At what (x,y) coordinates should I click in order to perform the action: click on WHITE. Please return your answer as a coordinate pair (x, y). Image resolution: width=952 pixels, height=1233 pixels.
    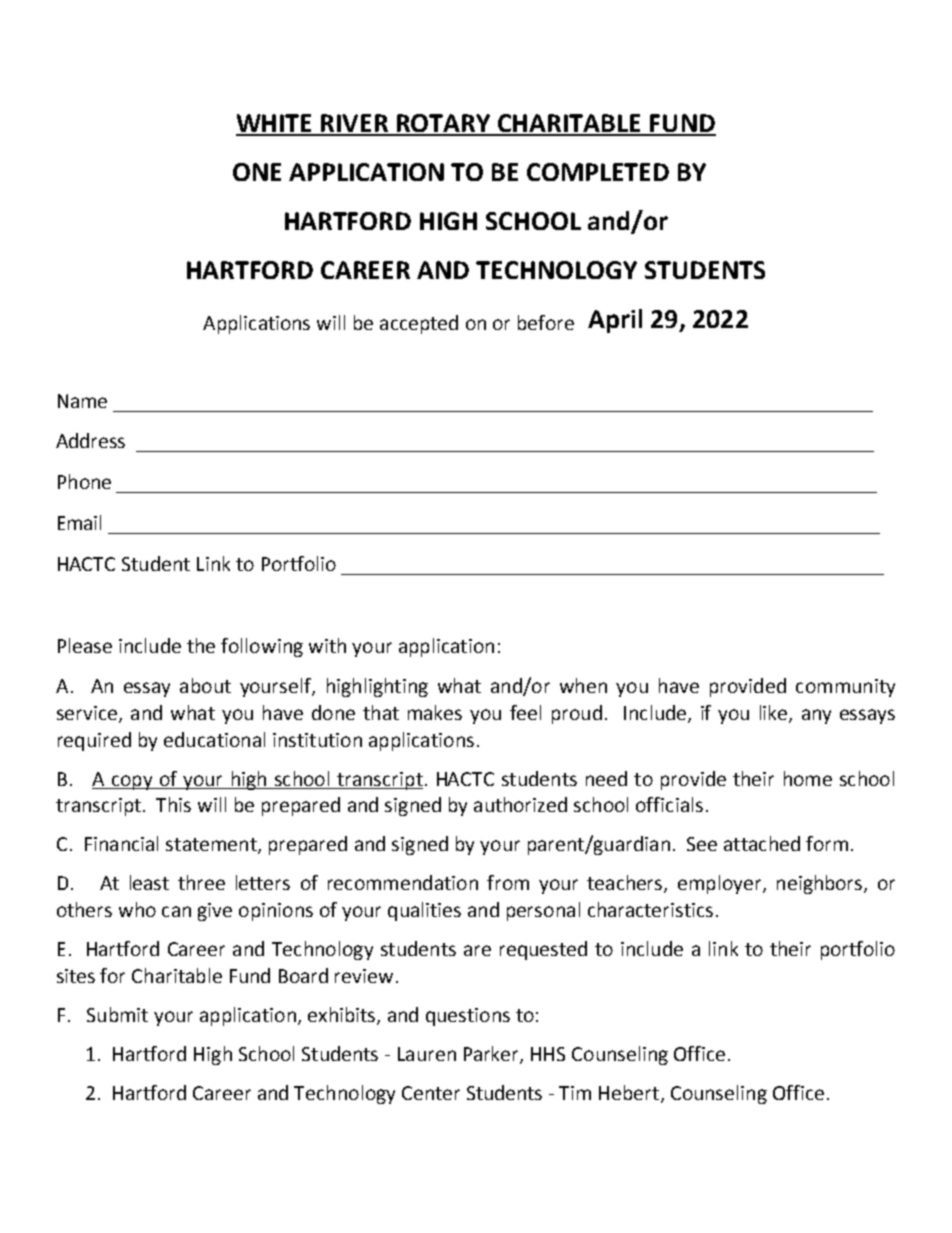
    Looking at the image, I should click on (275, 124).
